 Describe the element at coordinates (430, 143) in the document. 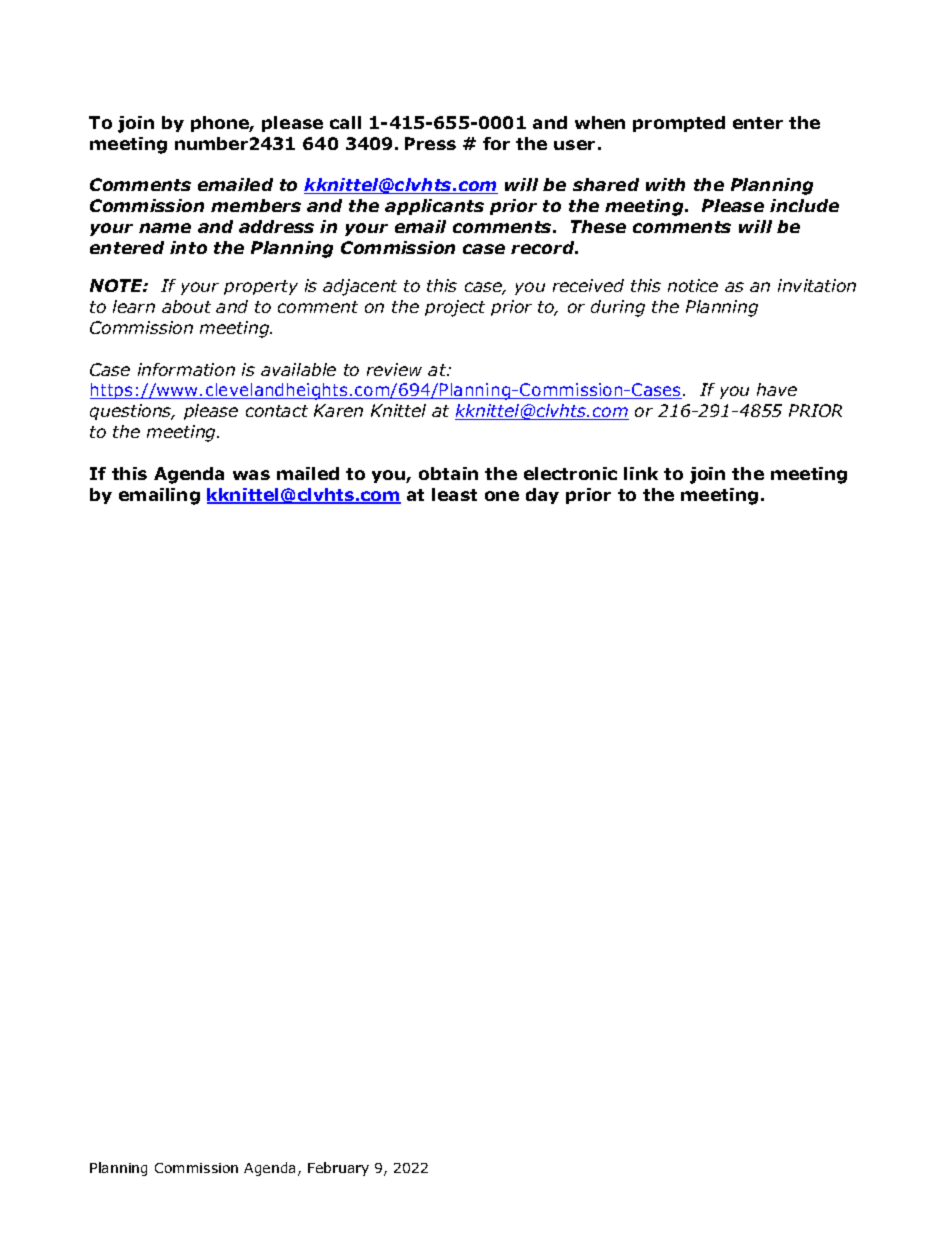

I see `Press` at that location.
